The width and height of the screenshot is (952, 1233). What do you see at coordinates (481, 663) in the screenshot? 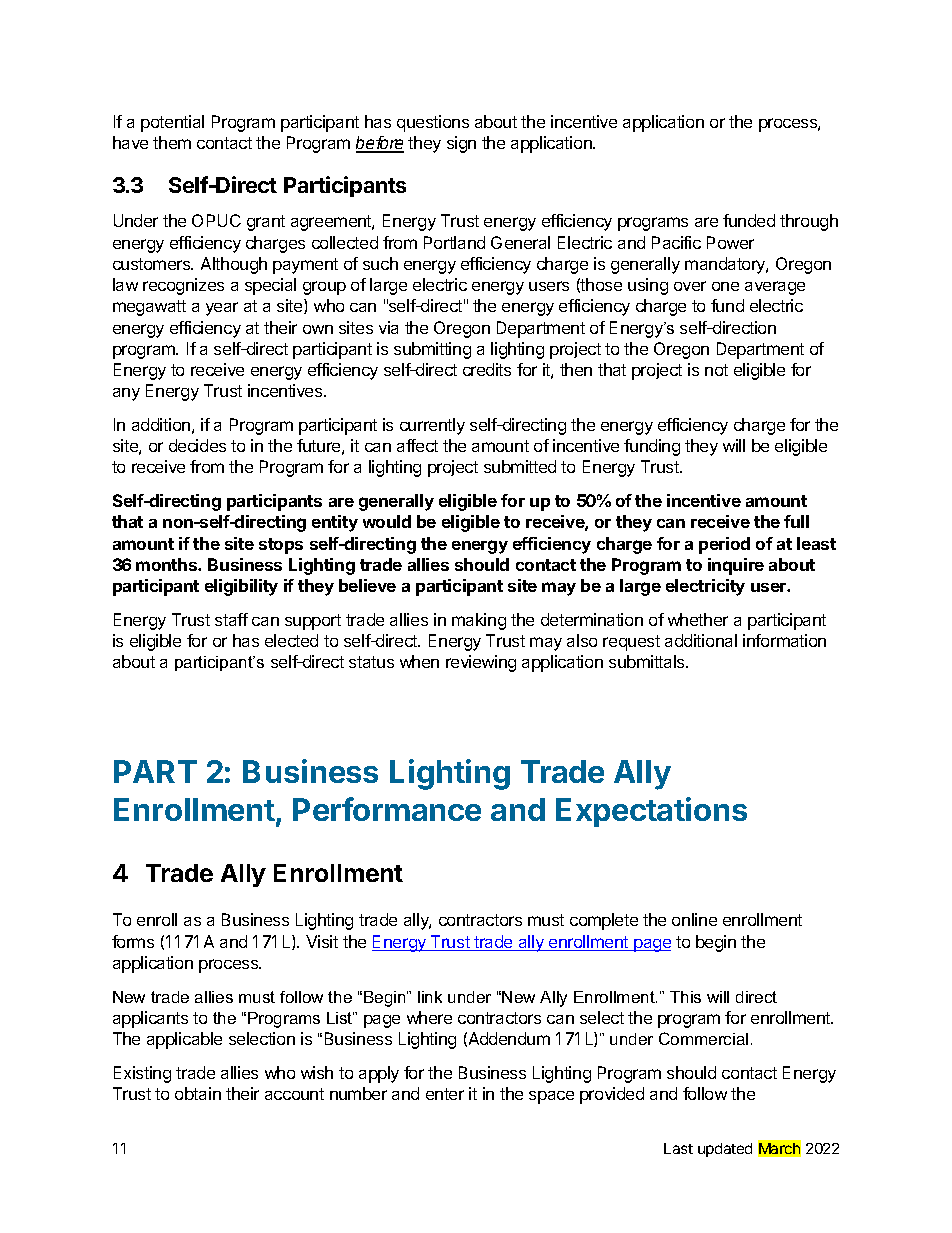
I see `reviewing` at bounding box center [481, 663].
